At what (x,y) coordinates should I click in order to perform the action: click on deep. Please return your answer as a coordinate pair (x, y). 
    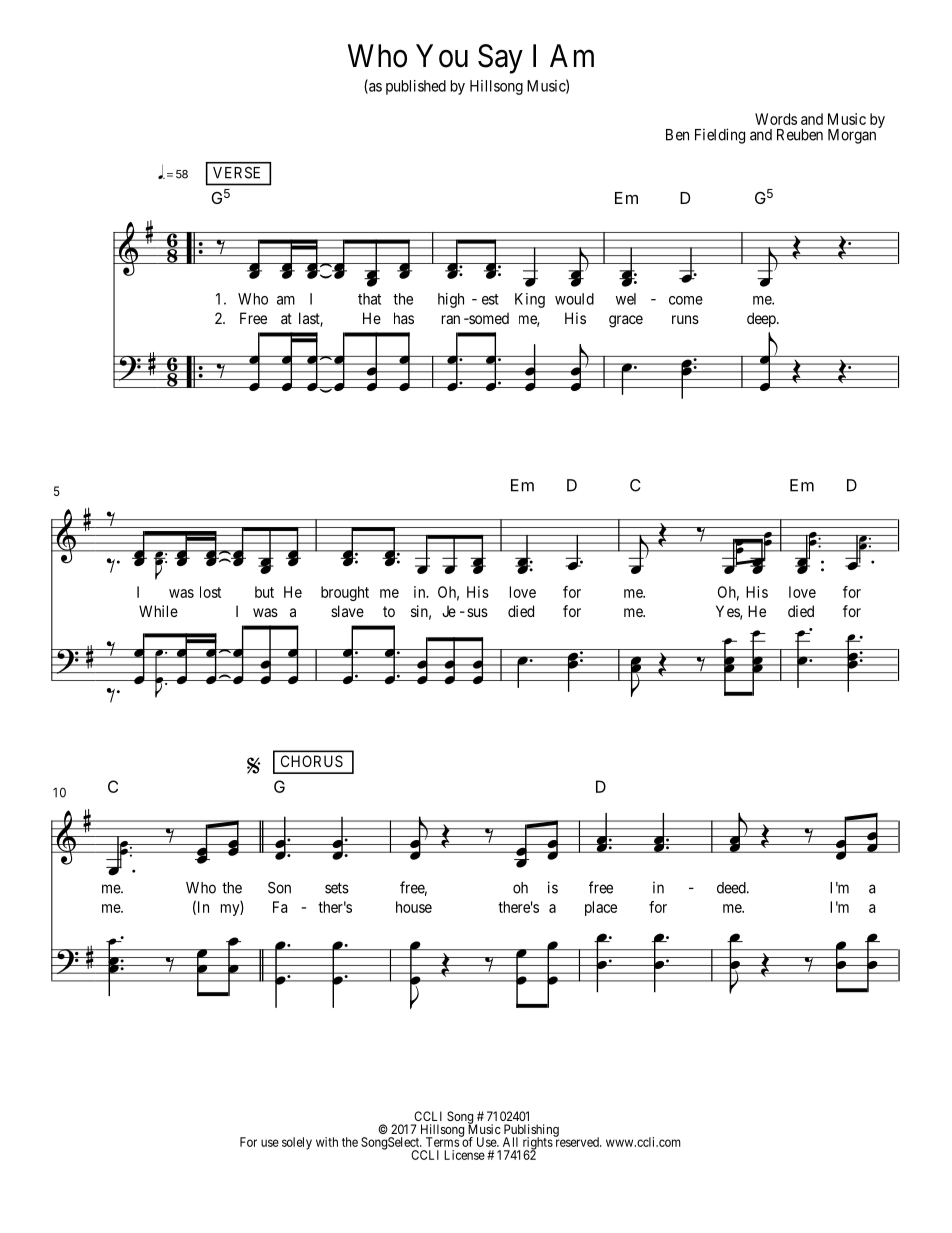
    Looking at the image, I should click on (762, 319).
